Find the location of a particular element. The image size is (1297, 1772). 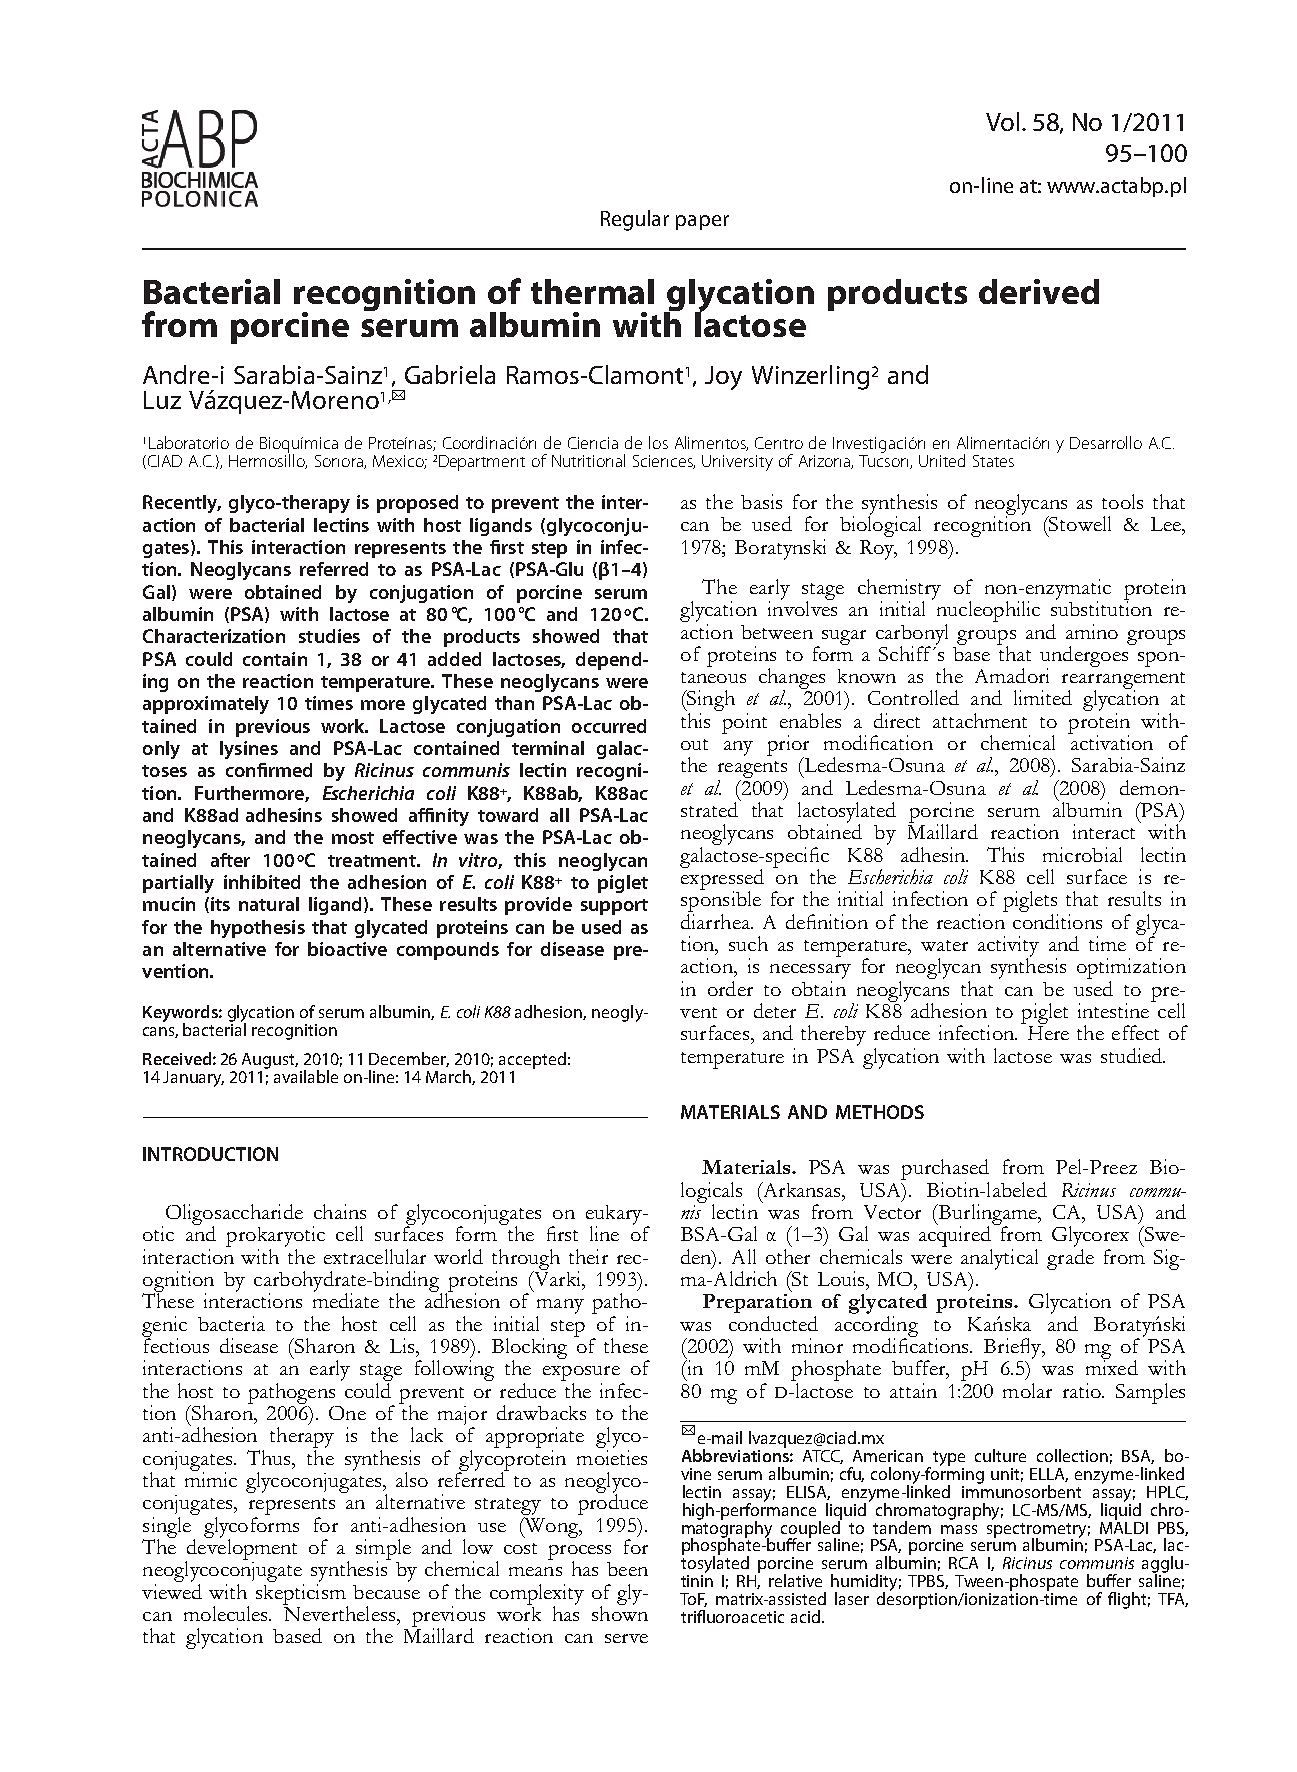

derived is located at coordinates (1039, 291).
